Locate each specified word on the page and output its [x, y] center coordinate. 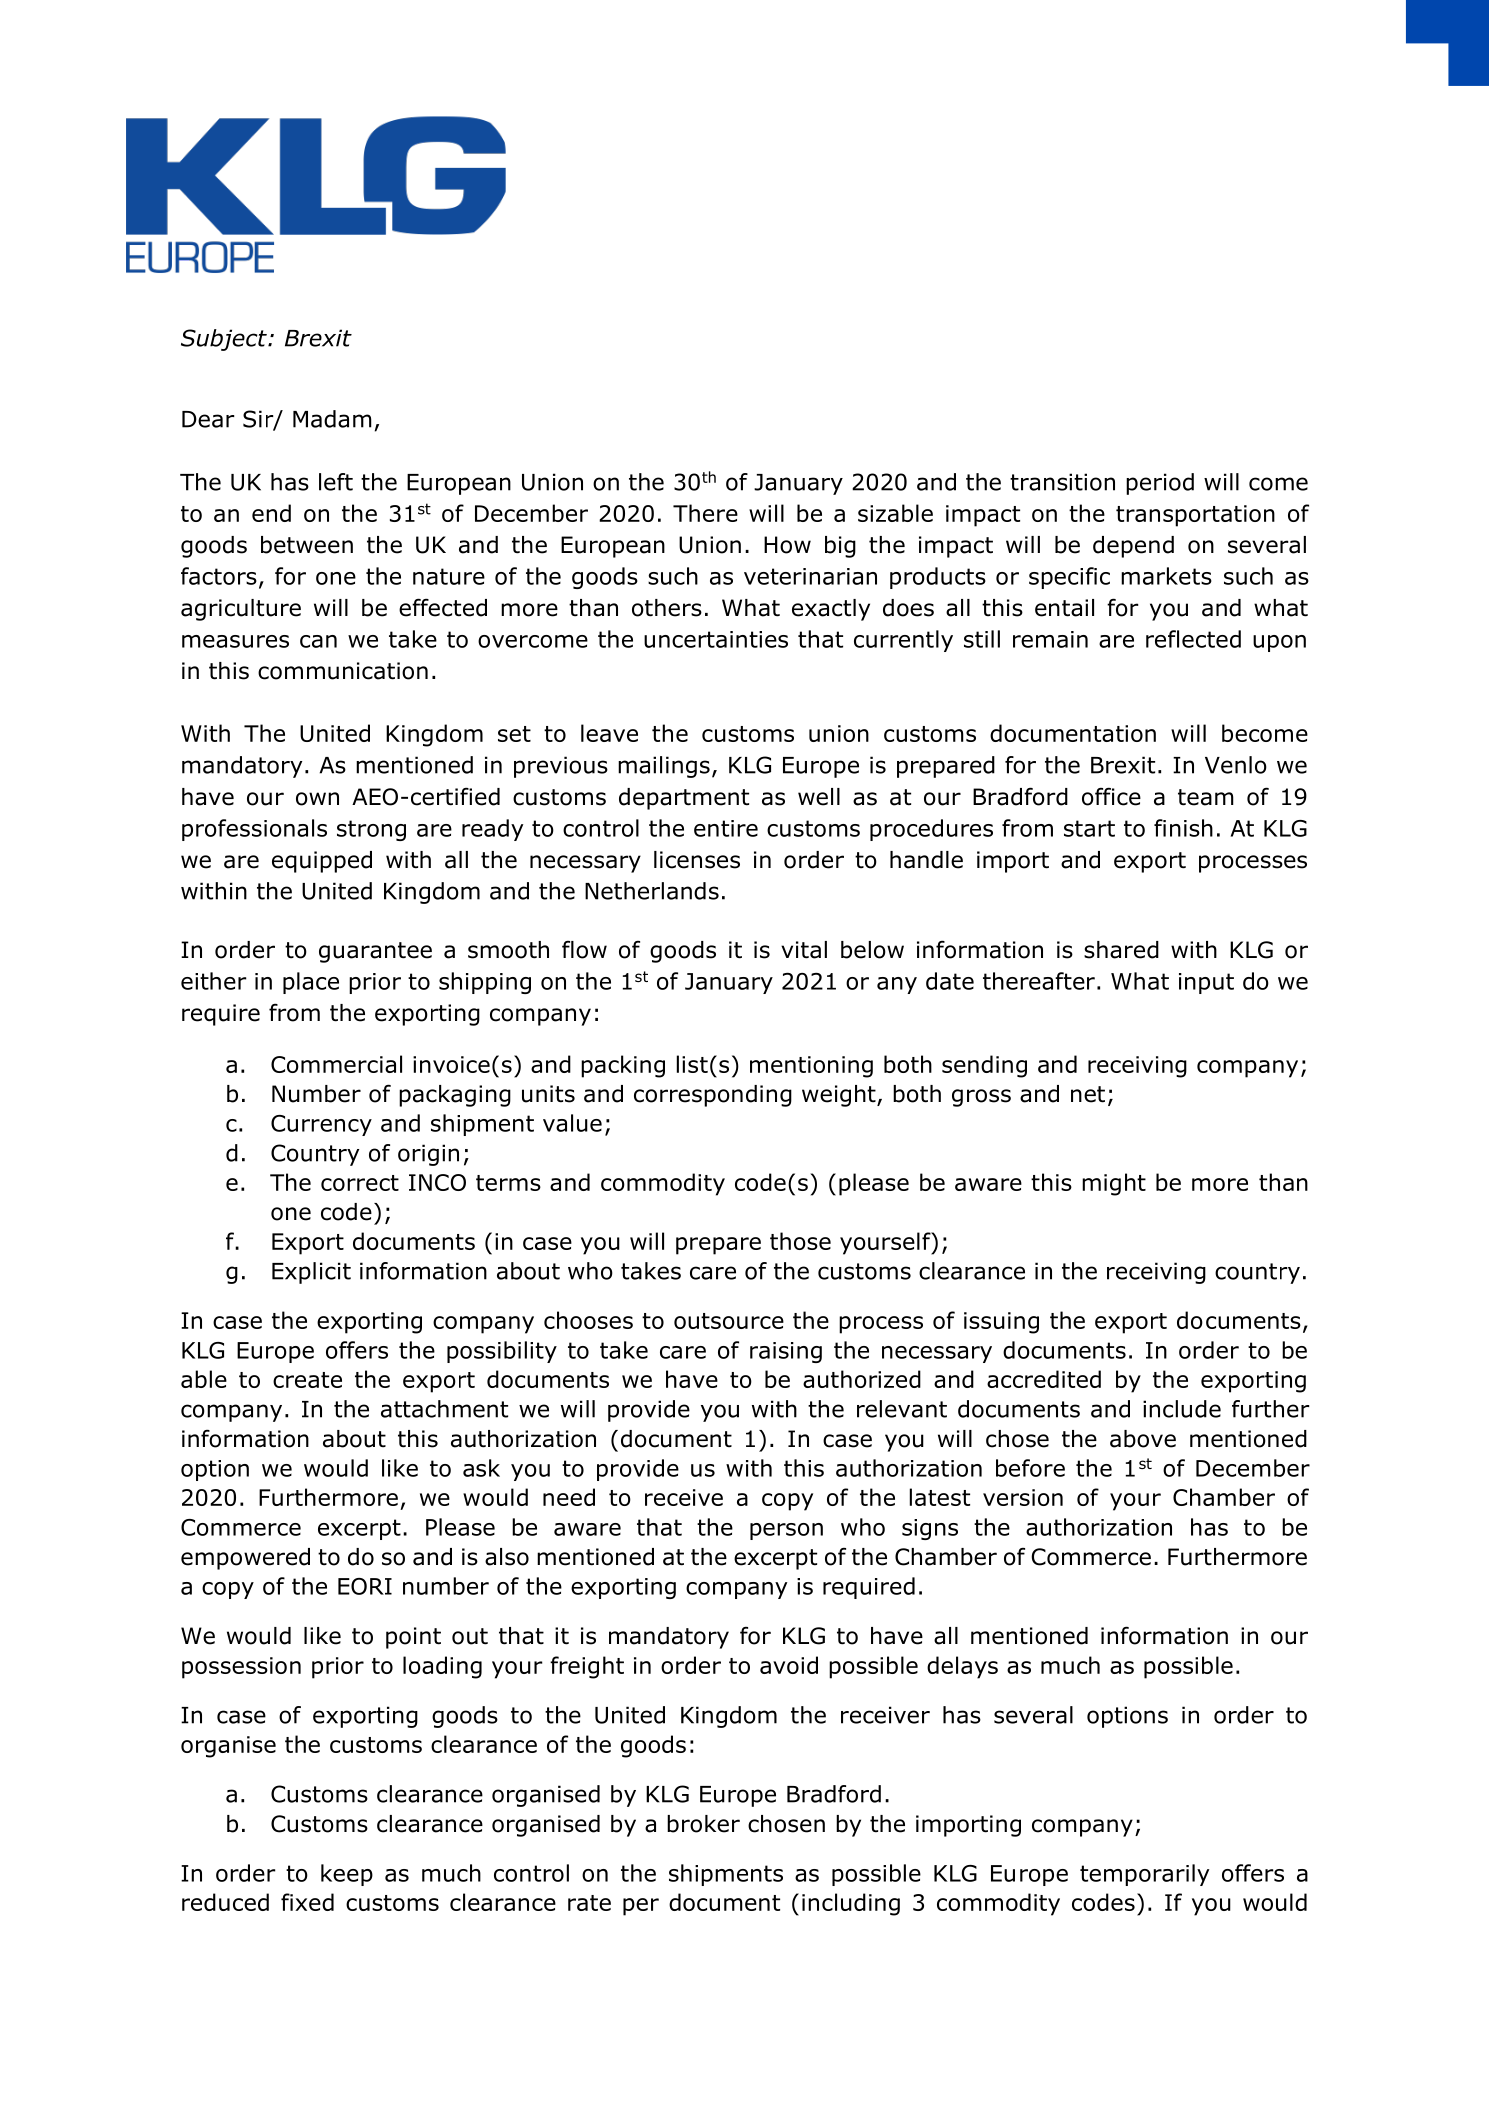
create [307, 1380]
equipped [322, 862]
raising [786, 1352]
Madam [332, 419]
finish [1183, 828]
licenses [697, 860]
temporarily [1144, 1875]
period [1160, 484]
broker [703, 1824]
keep [347, 1875]
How [787, 545]
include [1182, 1409]
